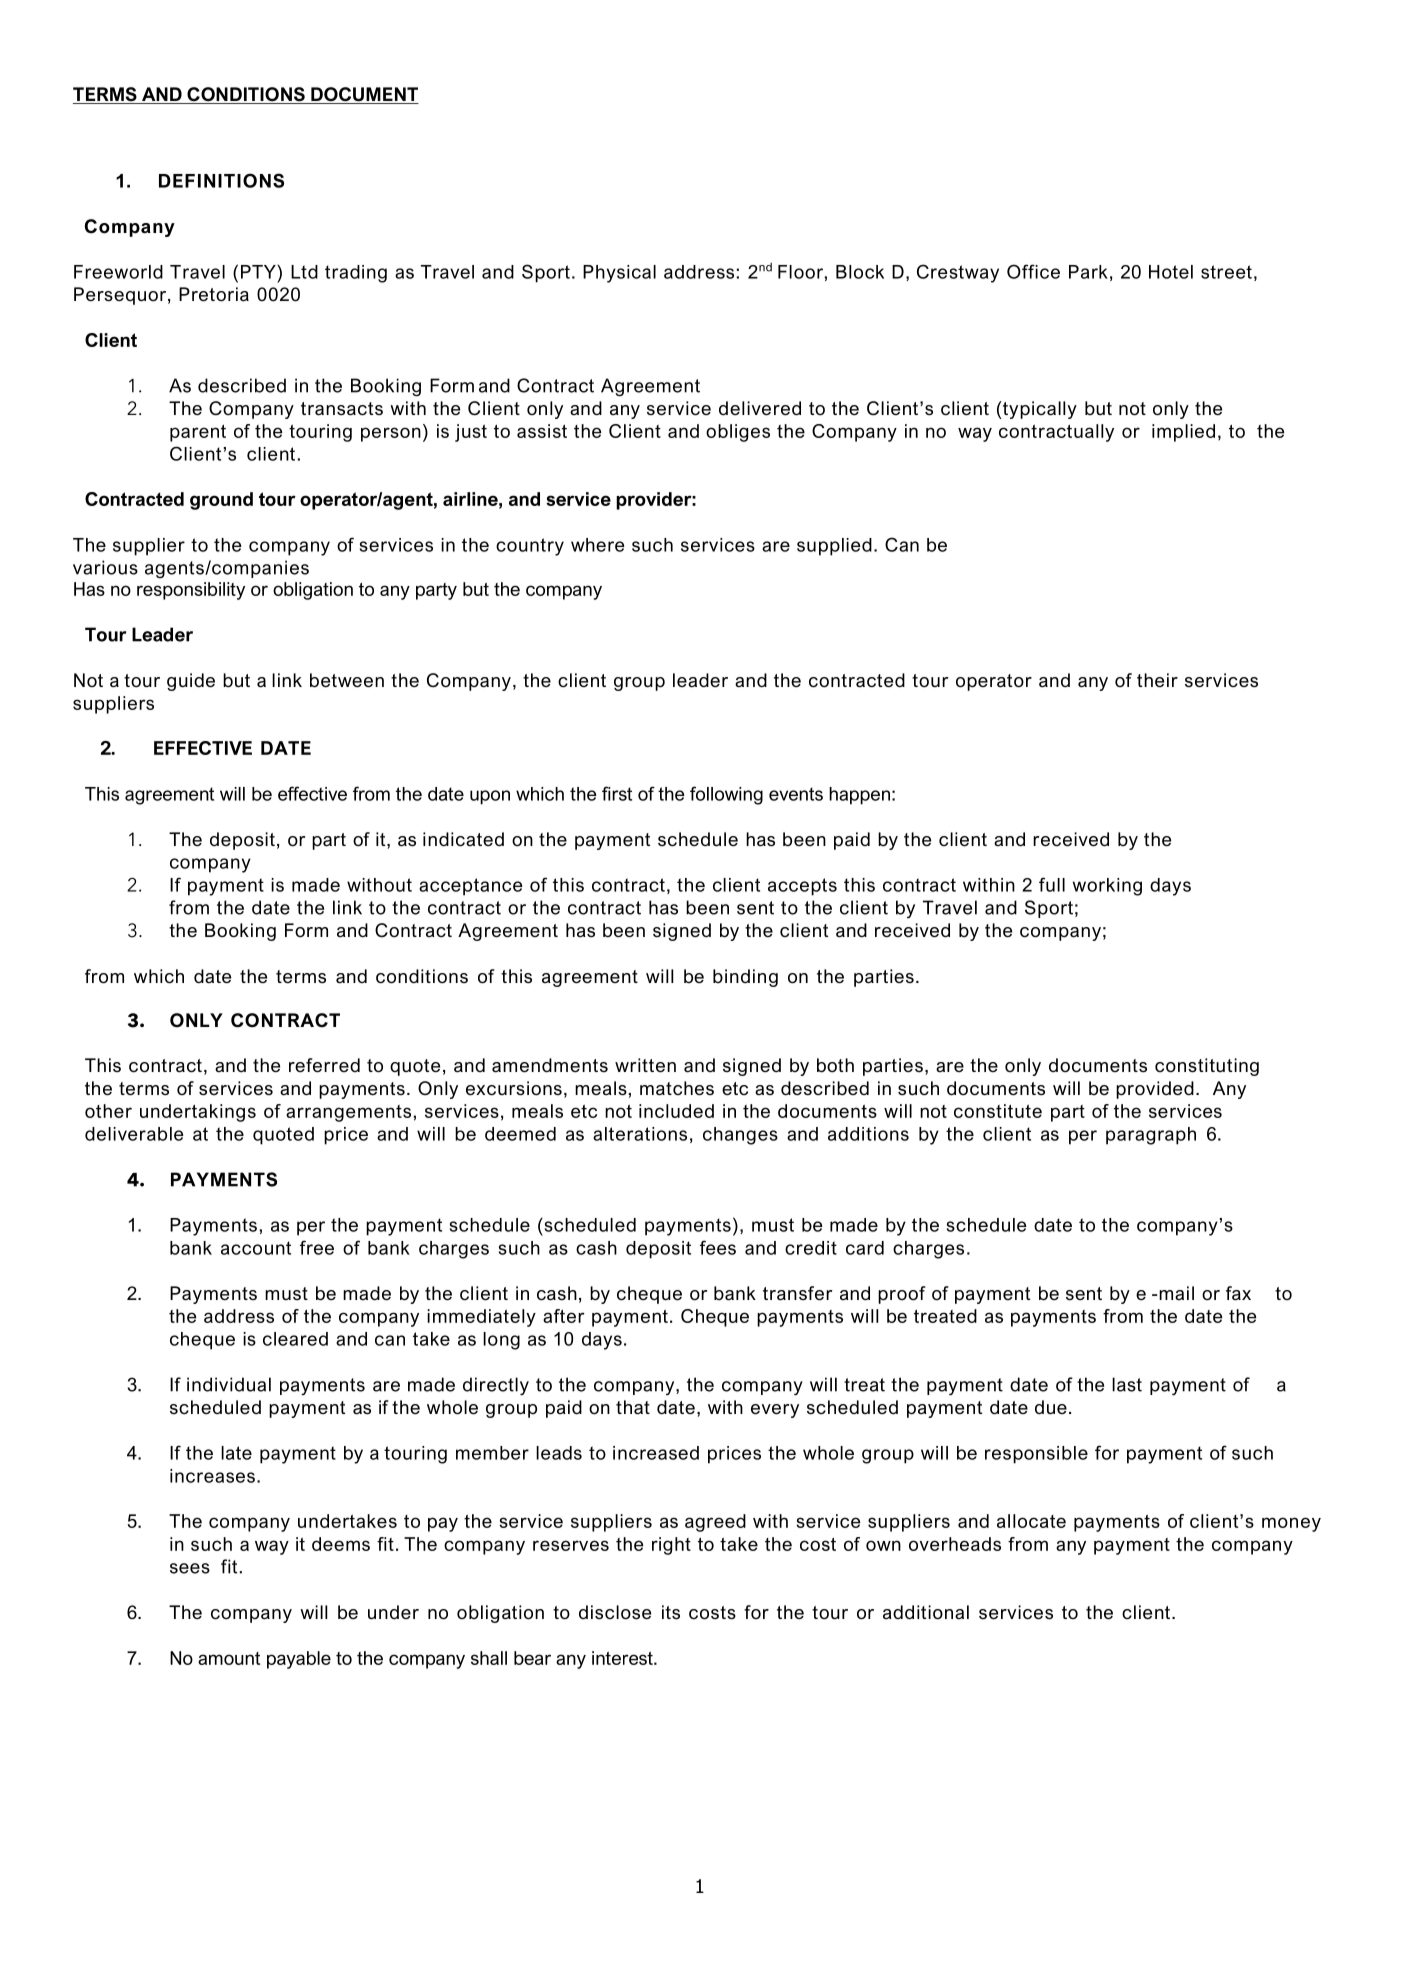  What do you see at coordinates (1171, 272) in the image?
I see `Hotel` at bounding box center [1171, 272].
